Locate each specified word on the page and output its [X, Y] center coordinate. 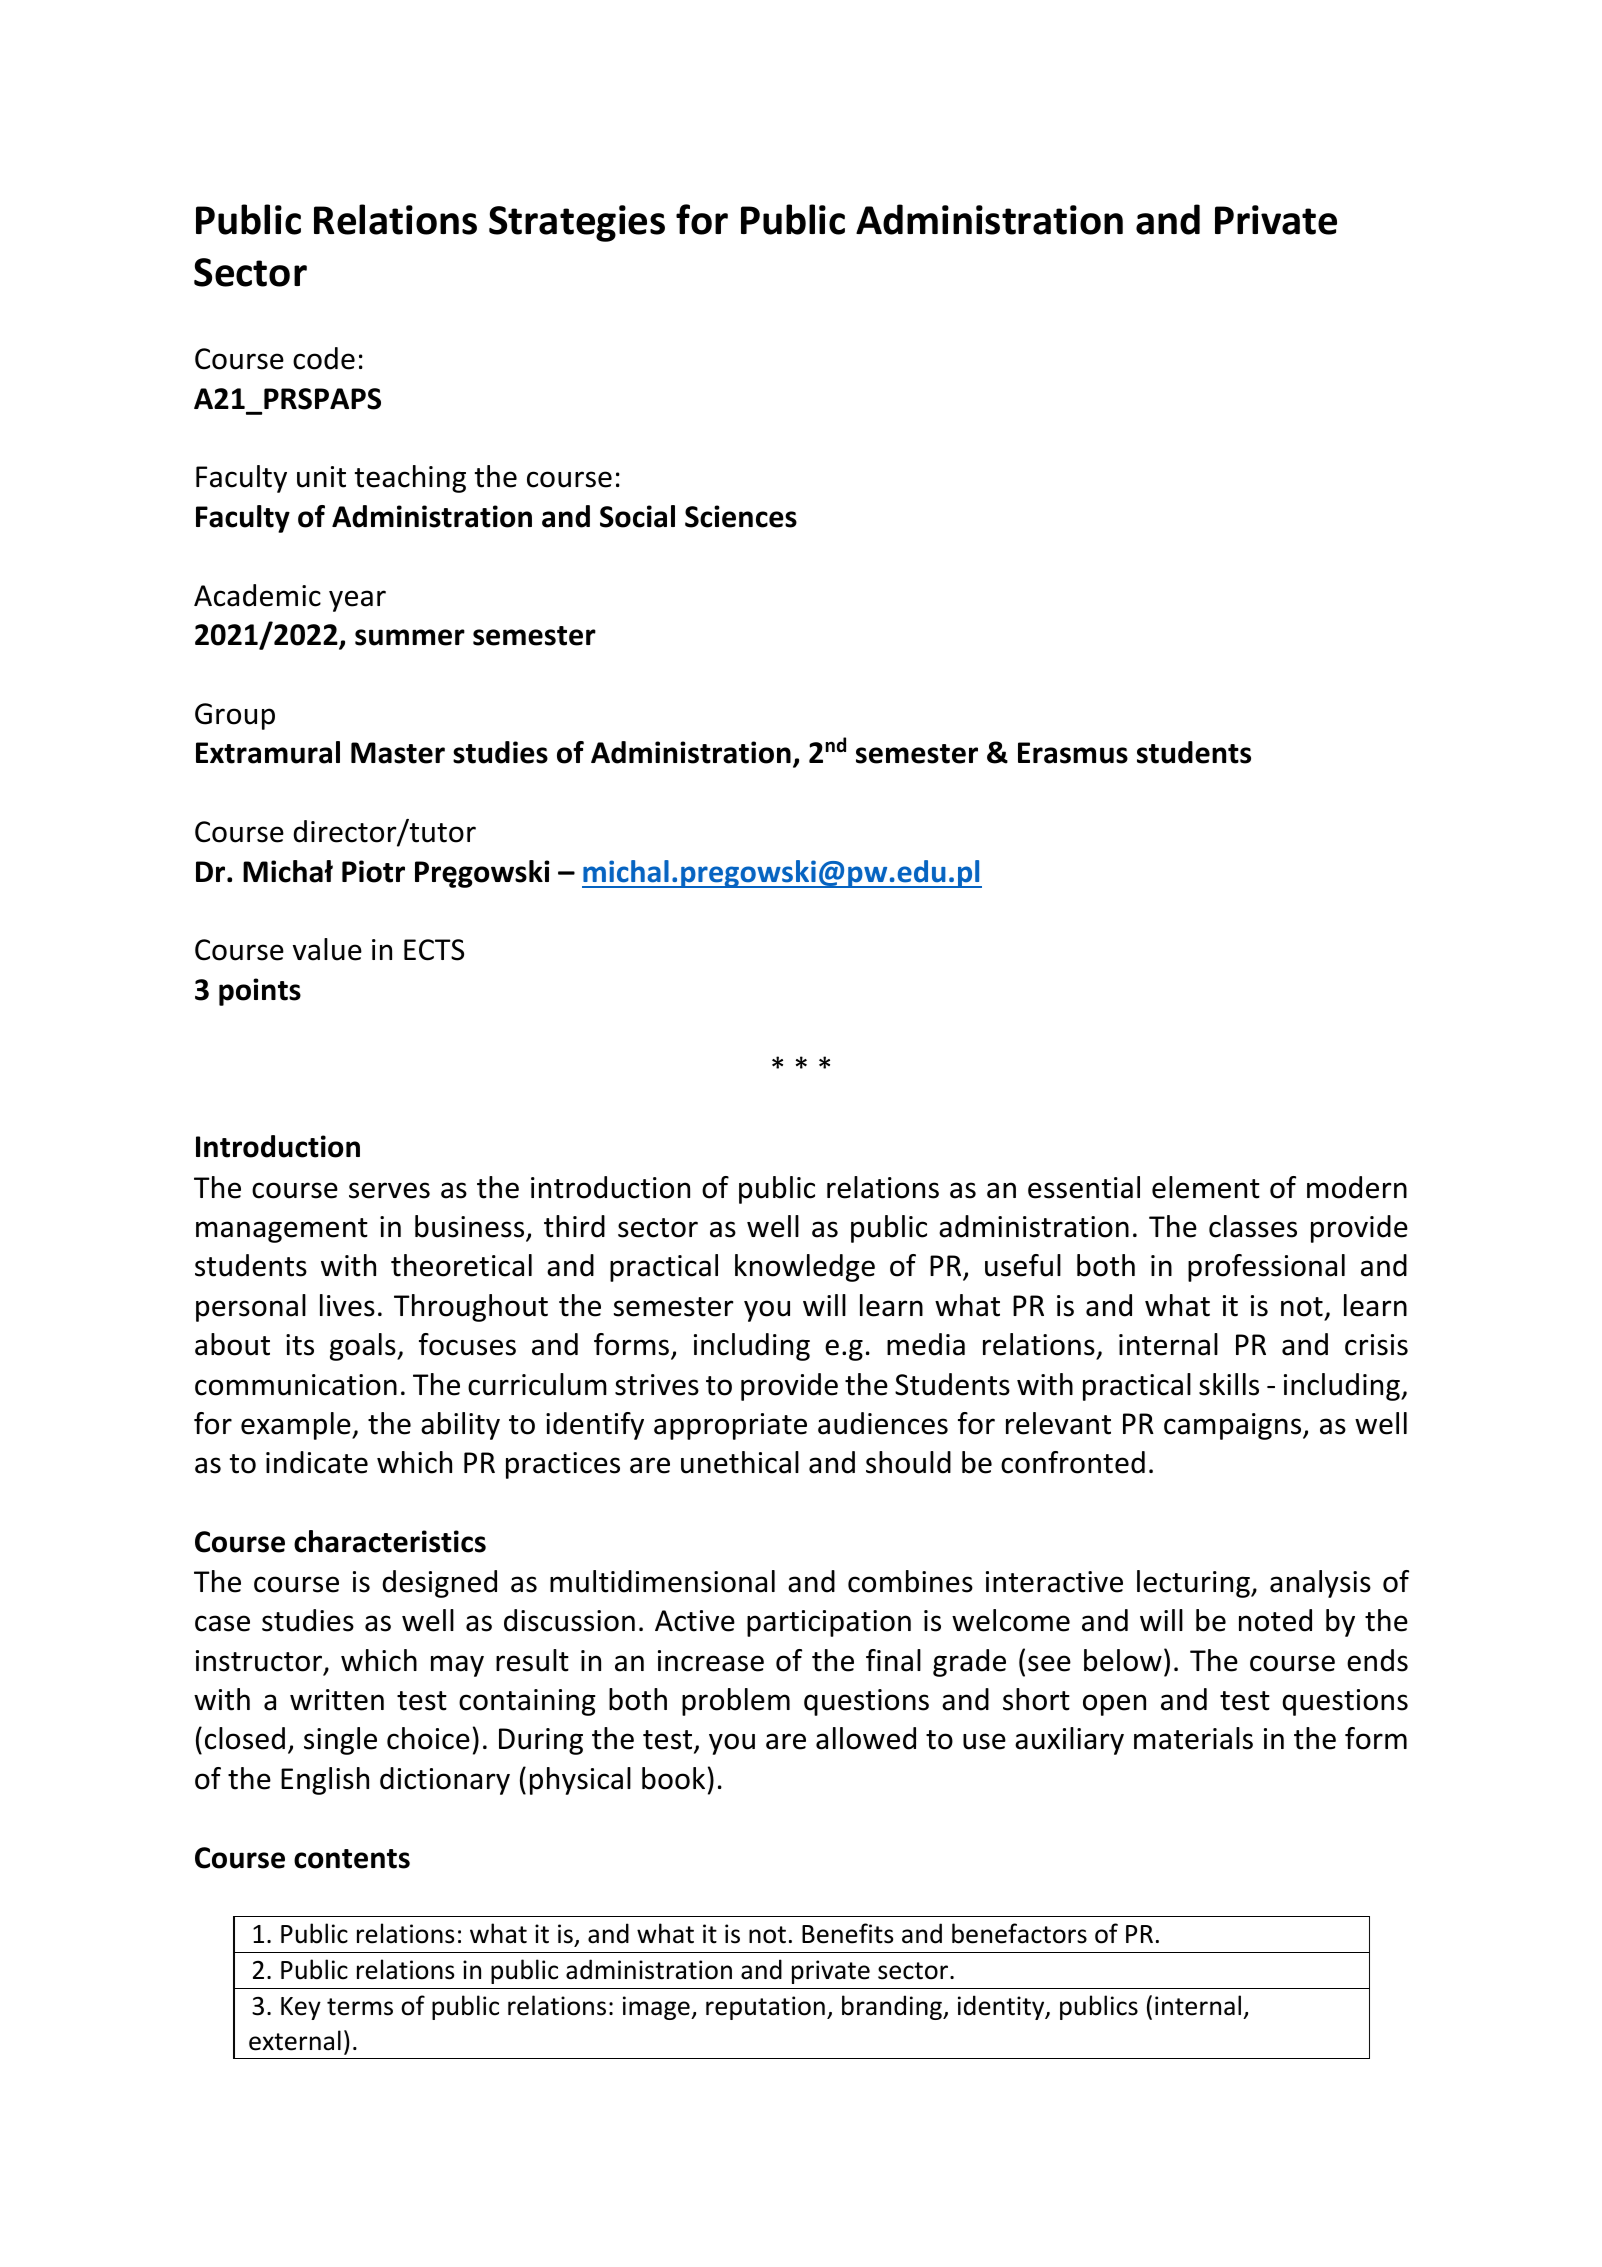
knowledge [805, 1268]
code [324, 358]
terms [360, 2007]
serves [389, 1190]
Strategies [577, 223]
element [1206, 1187]
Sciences [741, 516]
